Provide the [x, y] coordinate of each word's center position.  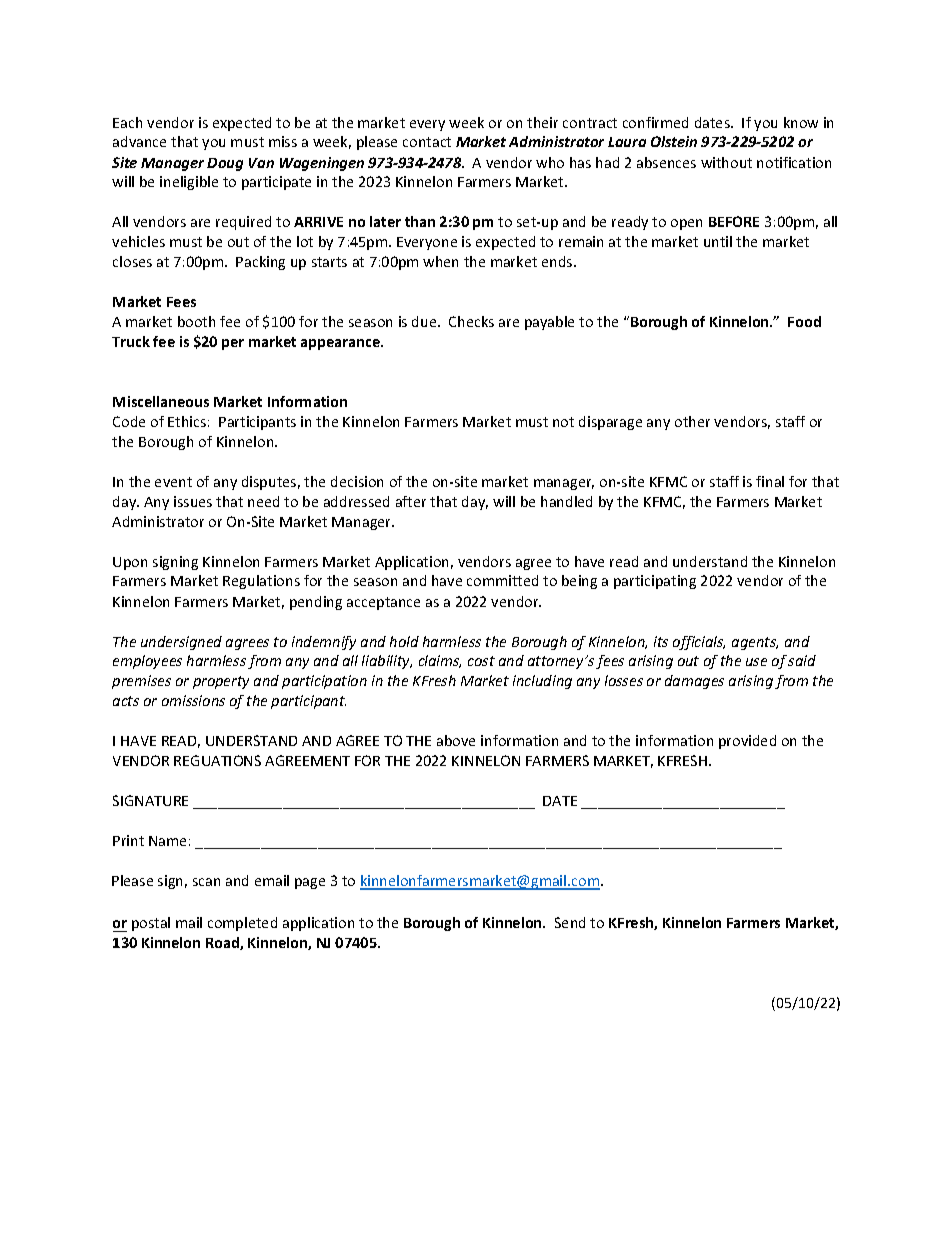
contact [427, 142]
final [770, 481]
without [726, 162]
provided [747, 742]
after [411, 501]
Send [570, 922]
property [221, 682]
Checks [471, 321]
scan [206, 882]
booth [196, 321]
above [456, 740]
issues [193, 501]
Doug [225, 164]
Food [804, 321]
